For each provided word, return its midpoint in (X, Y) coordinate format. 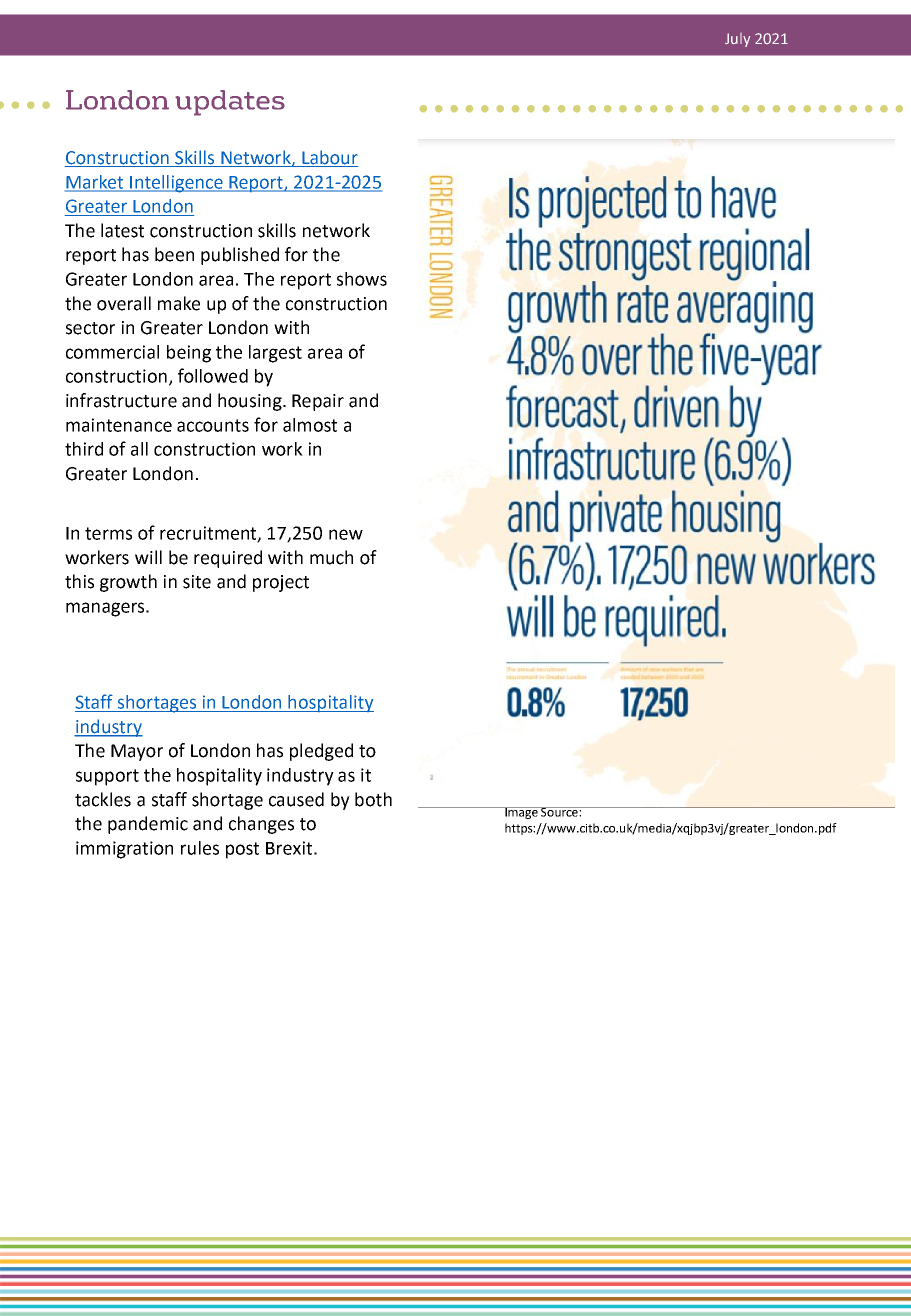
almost (310, 425)
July (737, 40)
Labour (329, 158)
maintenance (119, 425)
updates (230, 103)
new (346, 534)
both (373, 799)
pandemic (148, 825)
